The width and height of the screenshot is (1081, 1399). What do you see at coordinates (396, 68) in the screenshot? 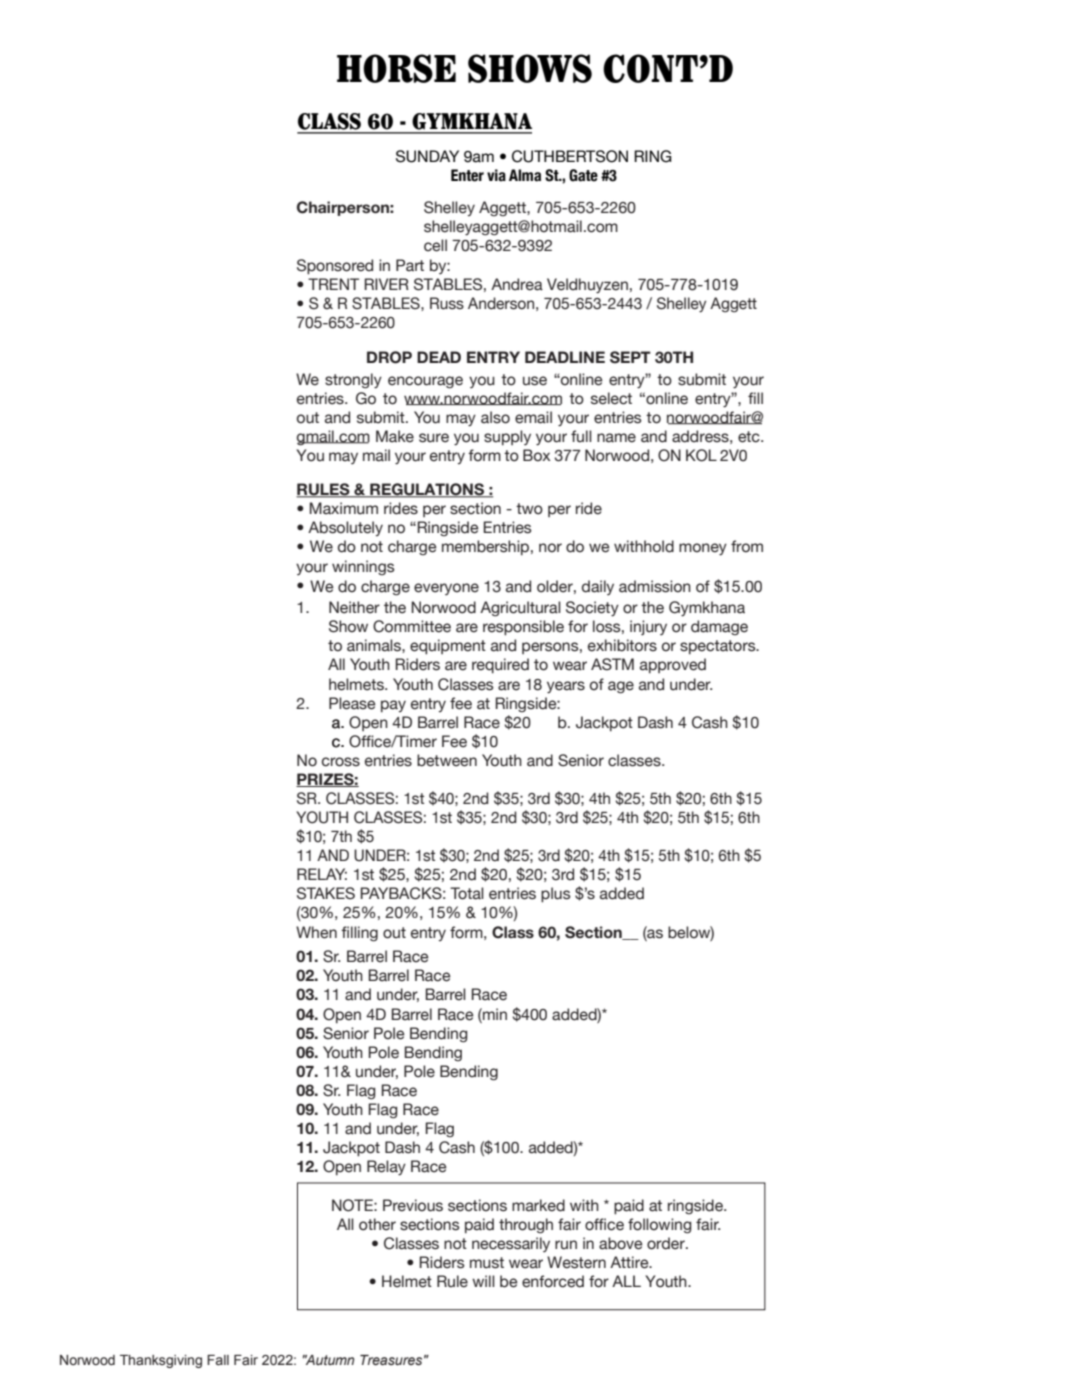
I see `HORSE` at bounding box center [396, 68].
